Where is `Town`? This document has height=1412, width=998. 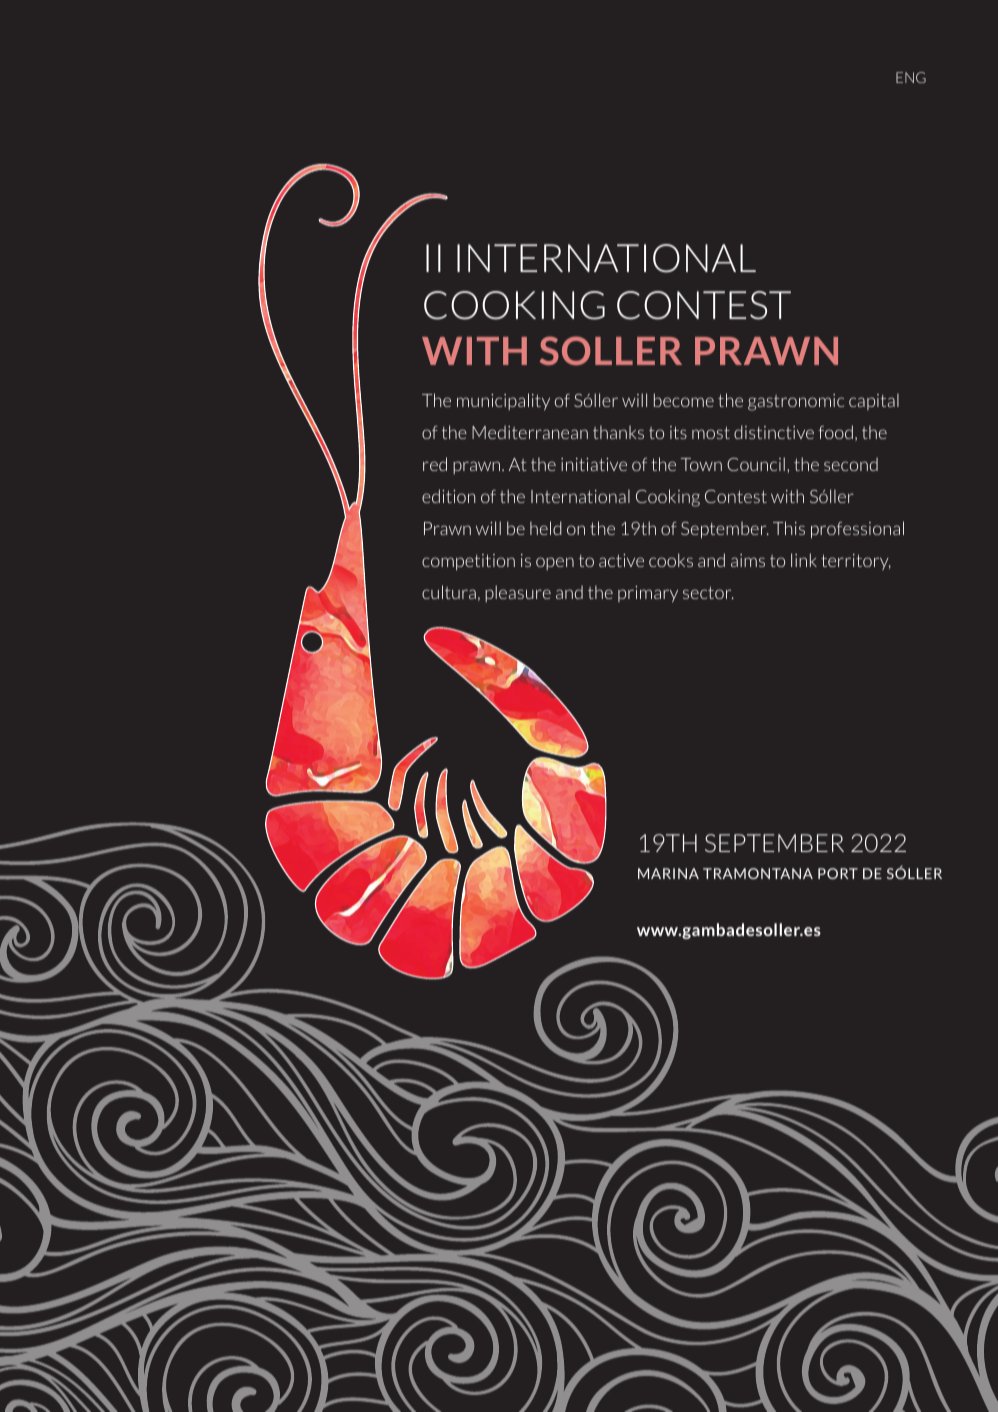 Town is located at coordinates (701, 464).
